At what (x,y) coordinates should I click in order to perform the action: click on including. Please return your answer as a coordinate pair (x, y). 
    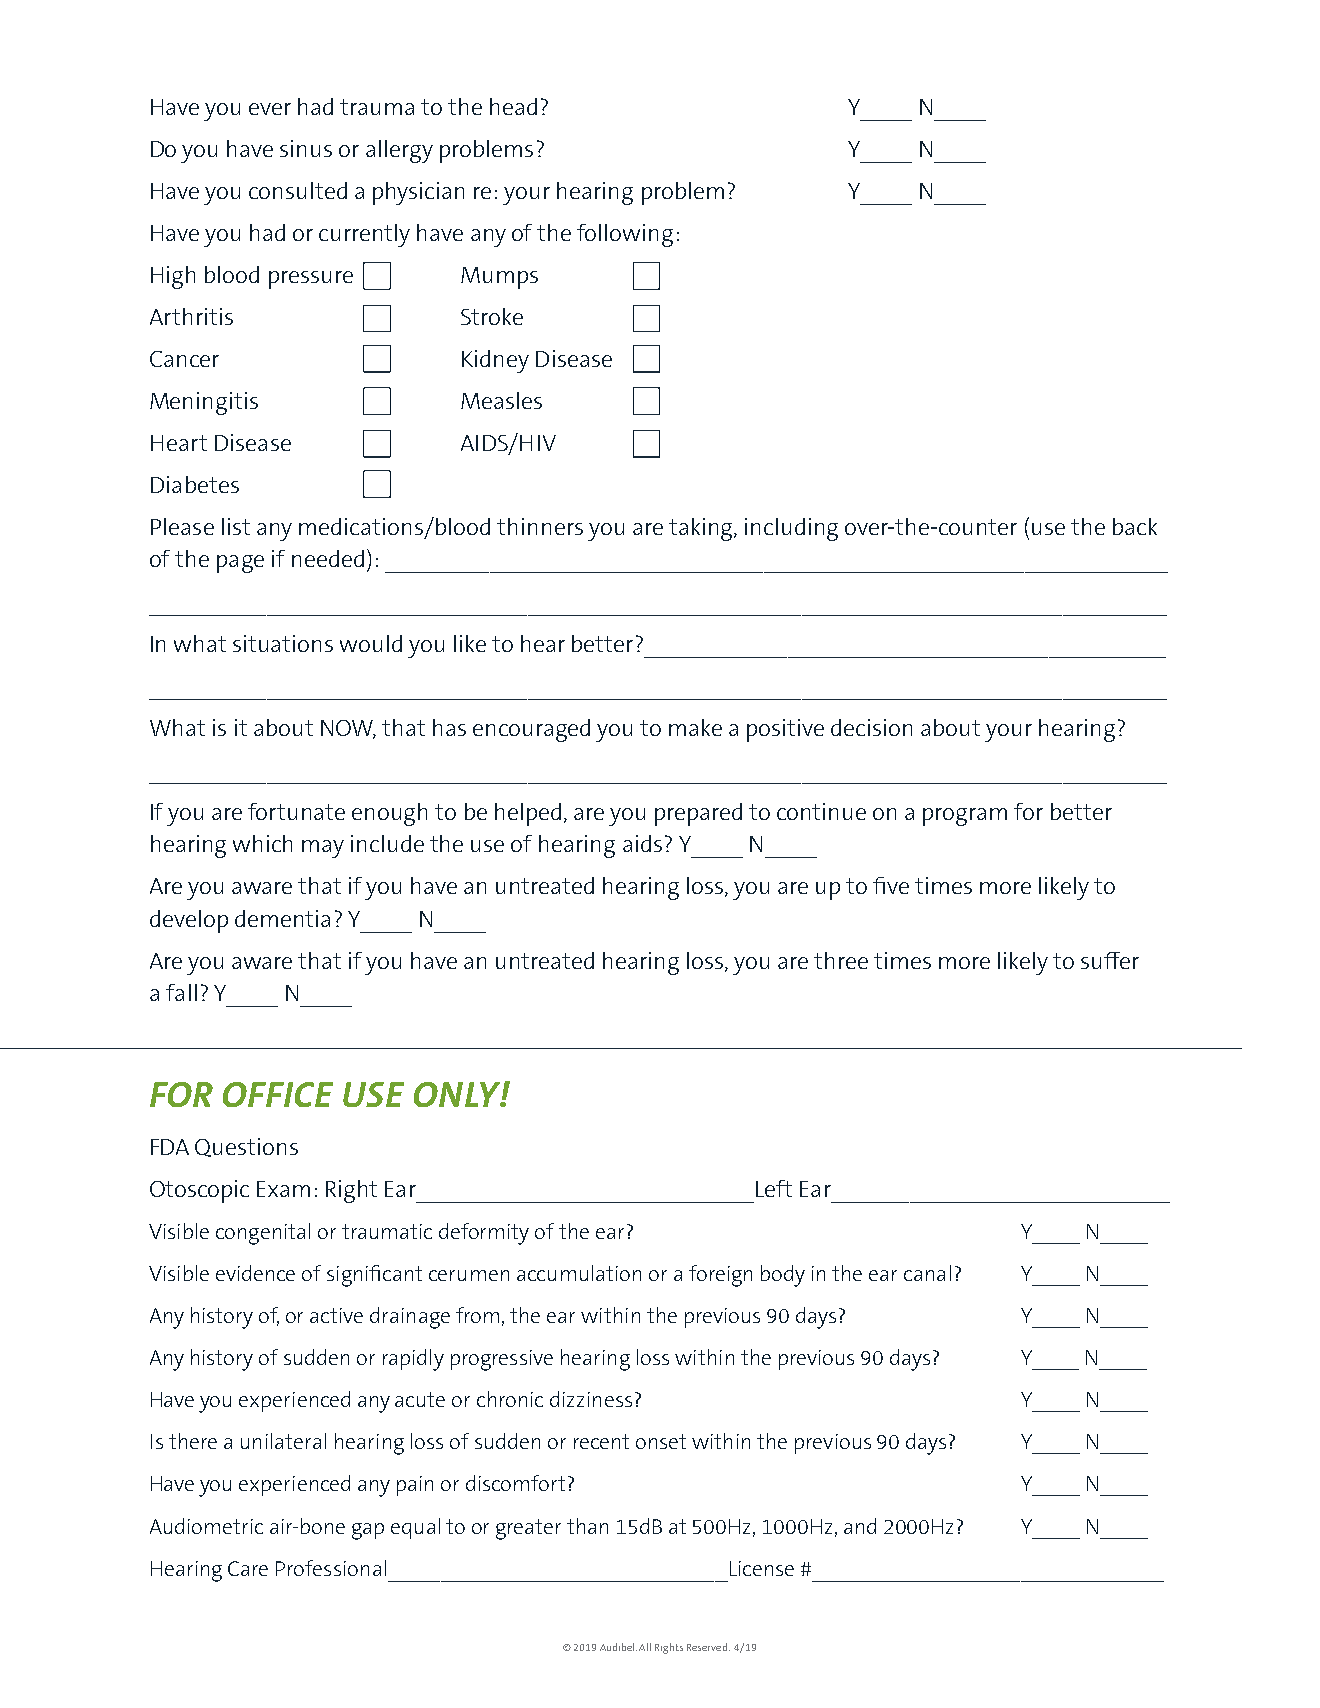
    Looking at the image, I should click on (791, 529).
